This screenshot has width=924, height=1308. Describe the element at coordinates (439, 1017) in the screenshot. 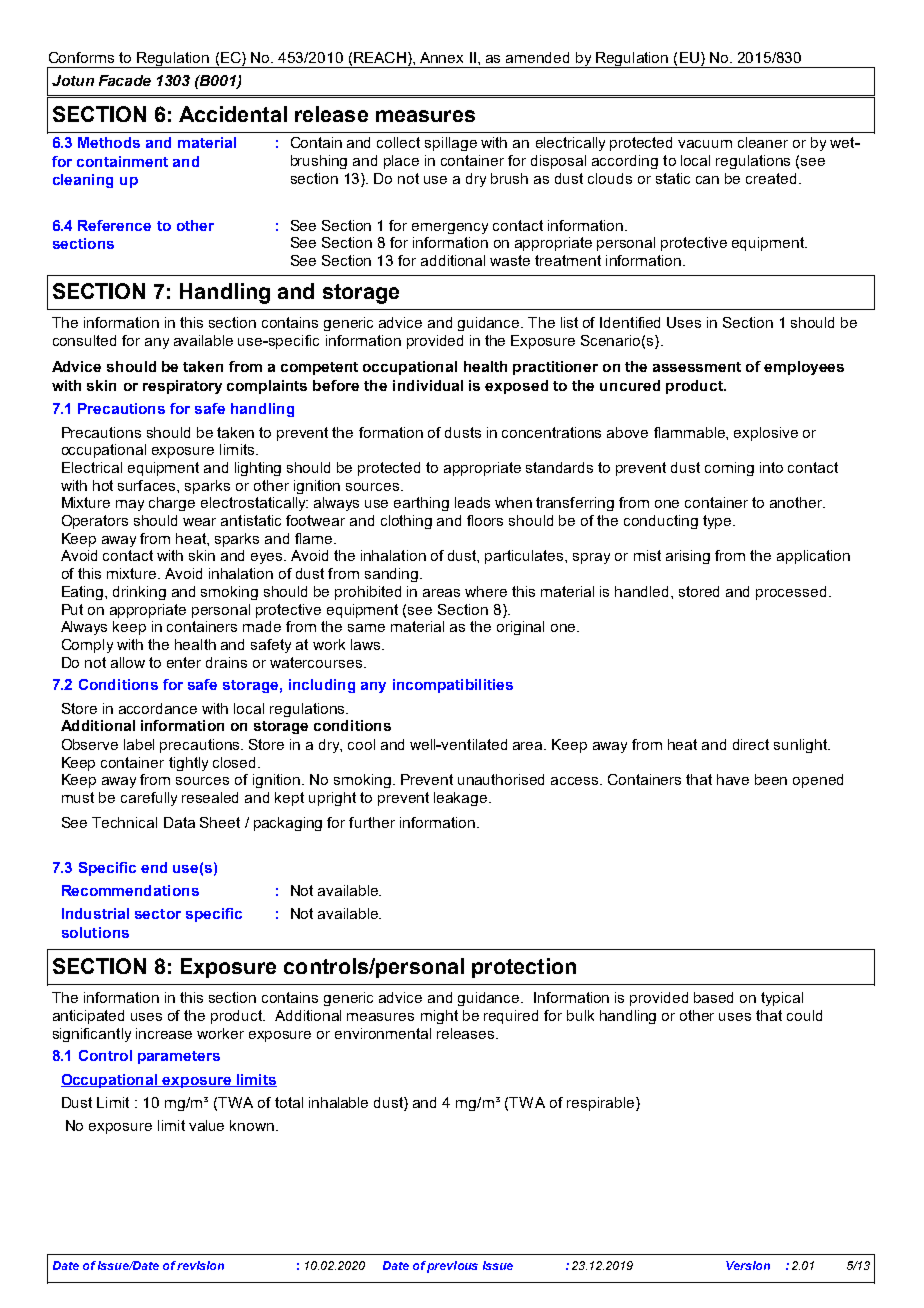

I see `might` at that location.
